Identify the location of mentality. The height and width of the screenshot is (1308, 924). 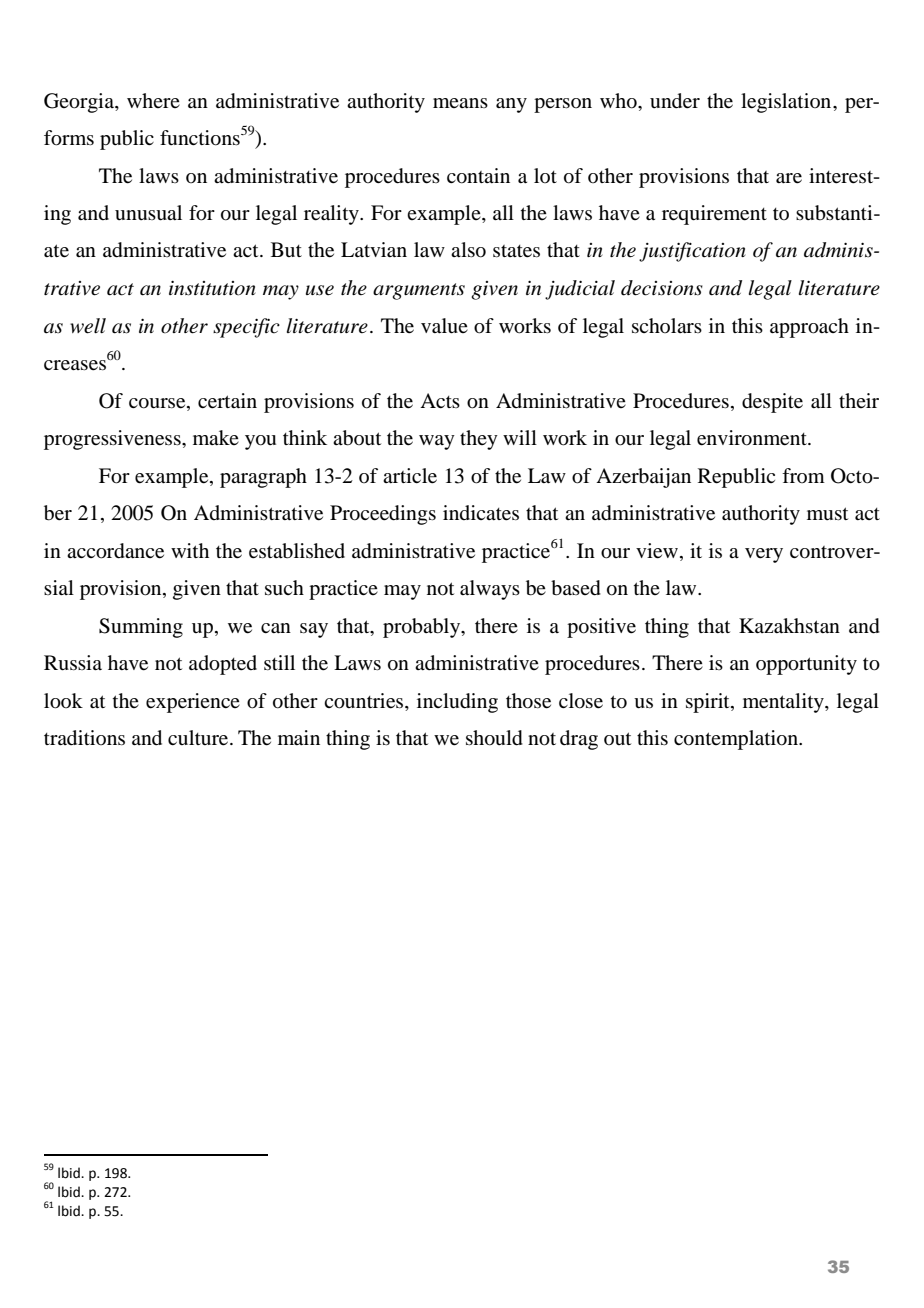
(784, 703).
